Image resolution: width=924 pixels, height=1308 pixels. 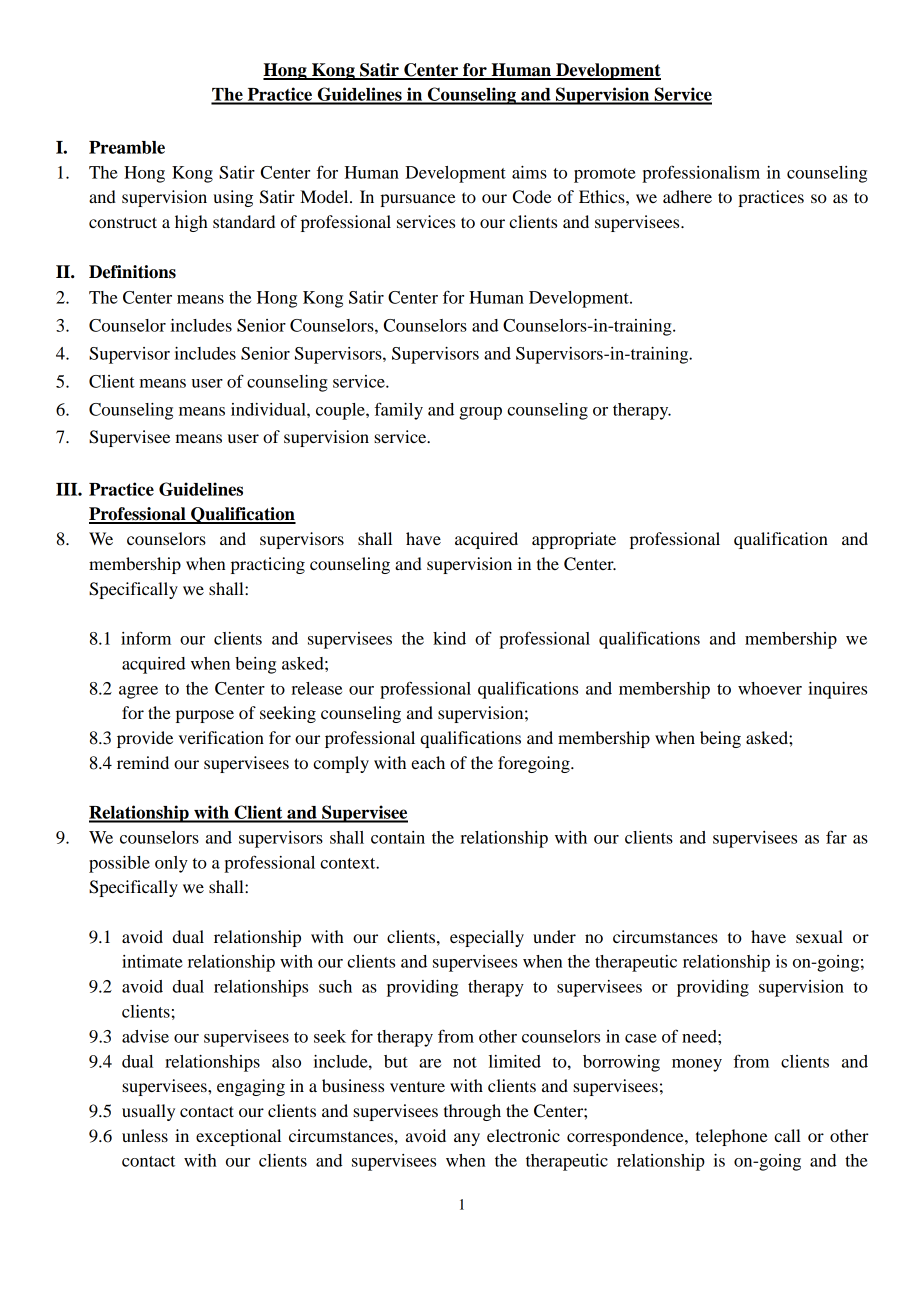 What do you see at coordinates (770, 688) in the screenshot?
I see `whoever` at bounding box center [770, 688].
